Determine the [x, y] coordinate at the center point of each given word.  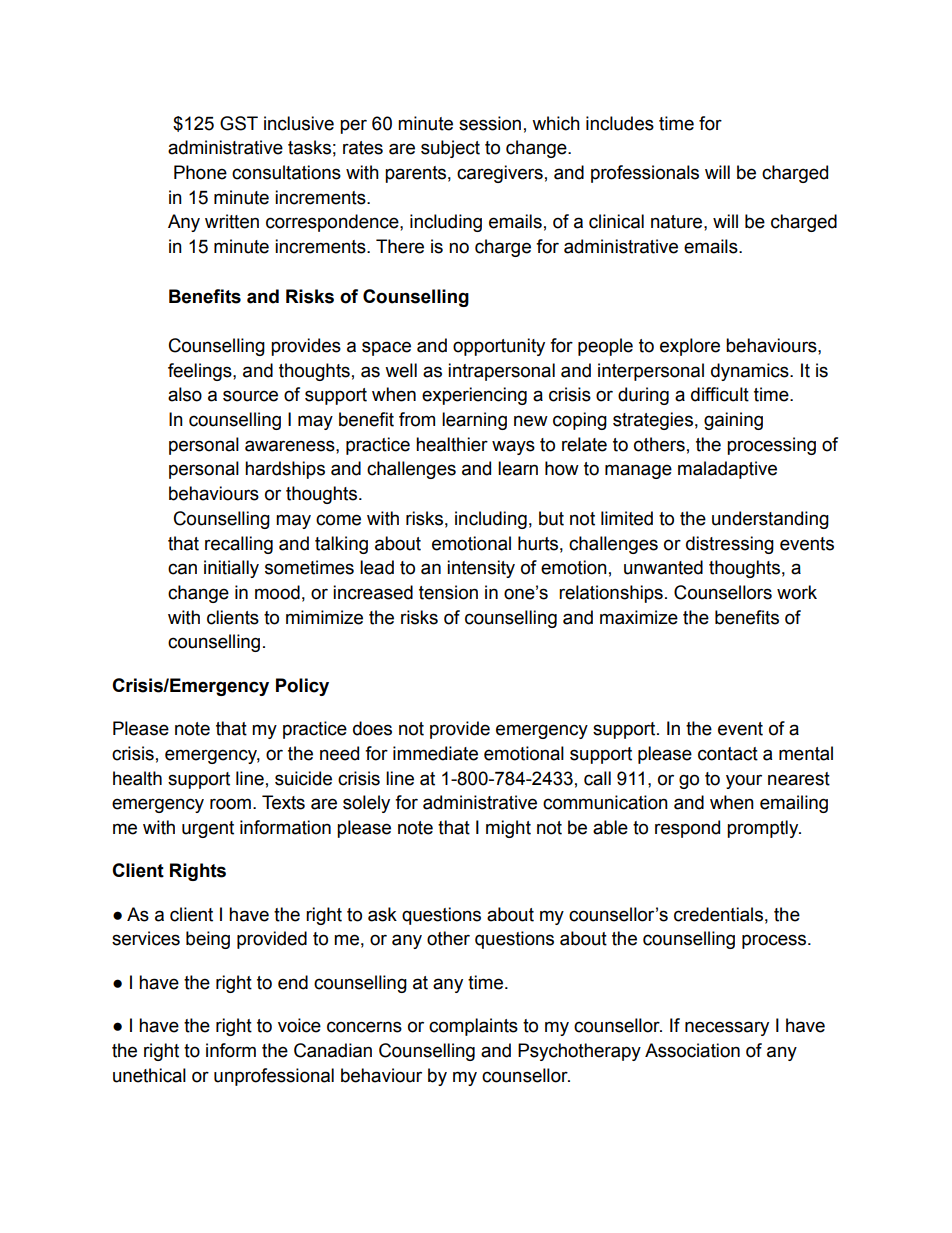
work [797, 592]
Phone [200, 172]
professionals [645, 174]
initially [231, 569]
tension [448, 592]
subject [450, 149]
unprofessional [274, 1077]
